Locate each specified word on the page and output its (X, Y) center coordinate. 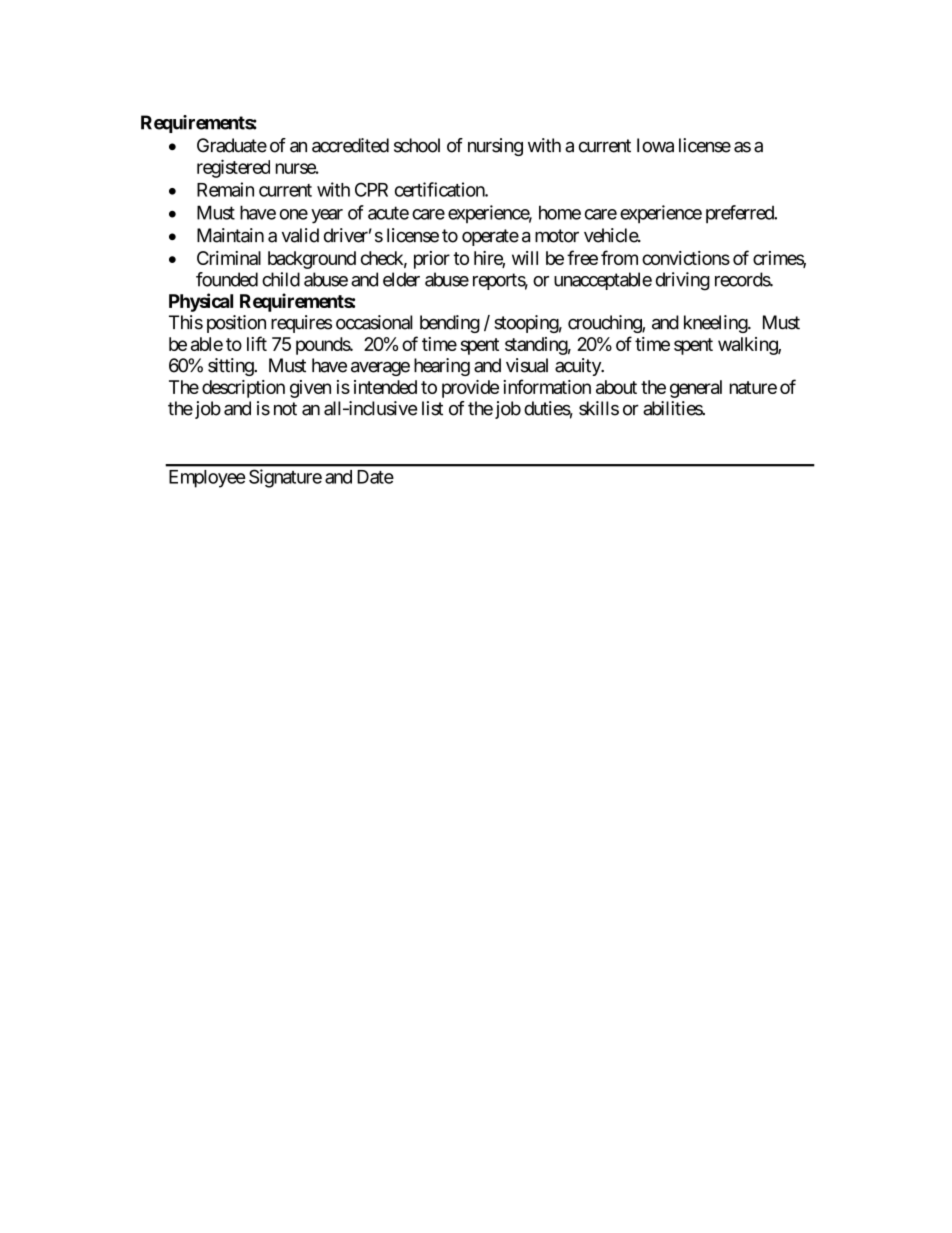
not (285, 409)
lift (257, 343)
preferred (740, 214)
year (327, 216)
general (696, 389)
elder (401, 279)
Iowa (655, 145)
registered (233, 168)
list (432, 408)
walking (748, 346)
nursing (495, 147)
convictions (686, 258)
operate (490, 237)
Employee (207, 479)
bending (450, 324)
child (281, 279)
